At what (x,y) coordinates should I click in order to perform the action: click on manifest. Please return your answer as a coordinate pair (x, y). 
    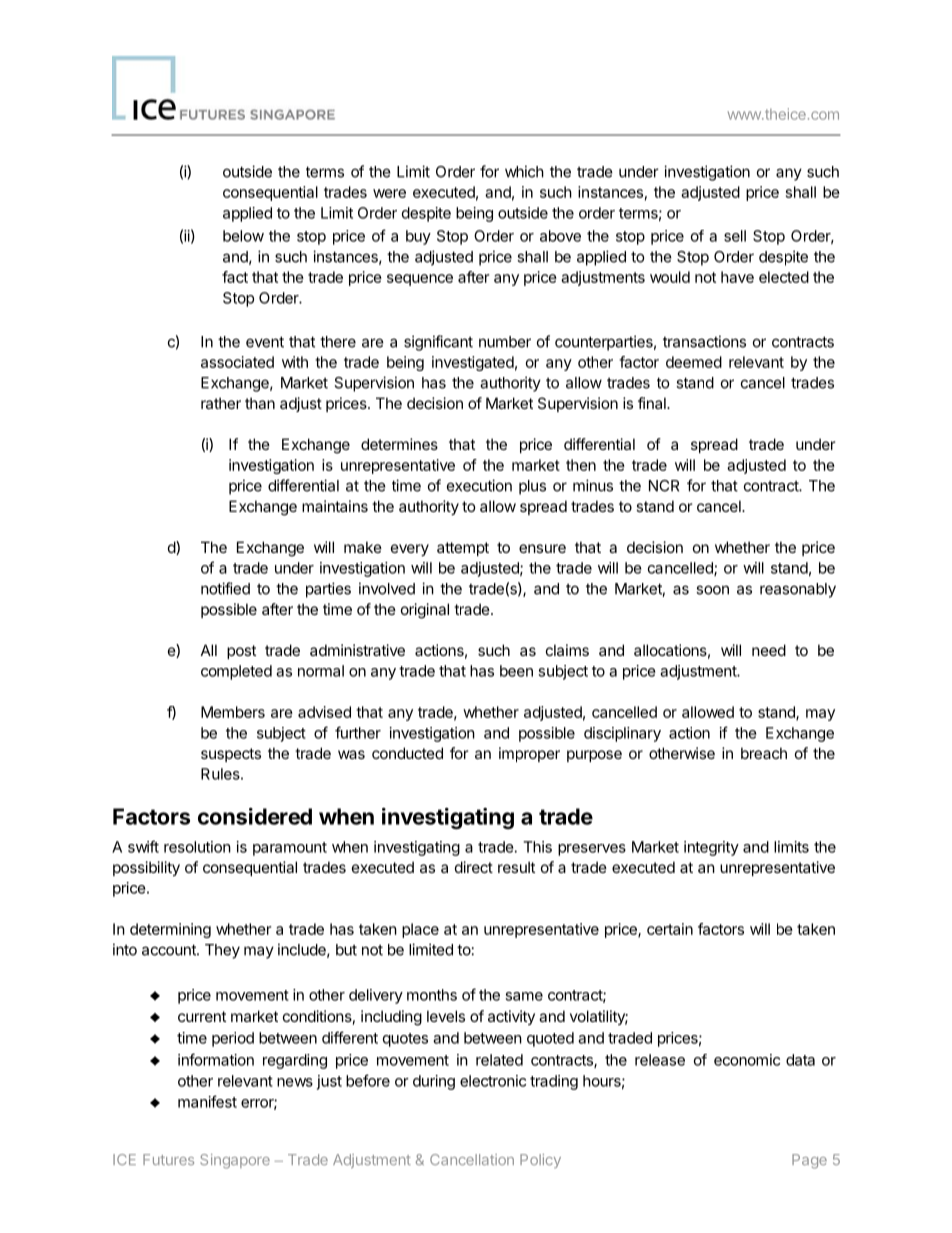
    Looking at the image, I should click on (207, 1101).
